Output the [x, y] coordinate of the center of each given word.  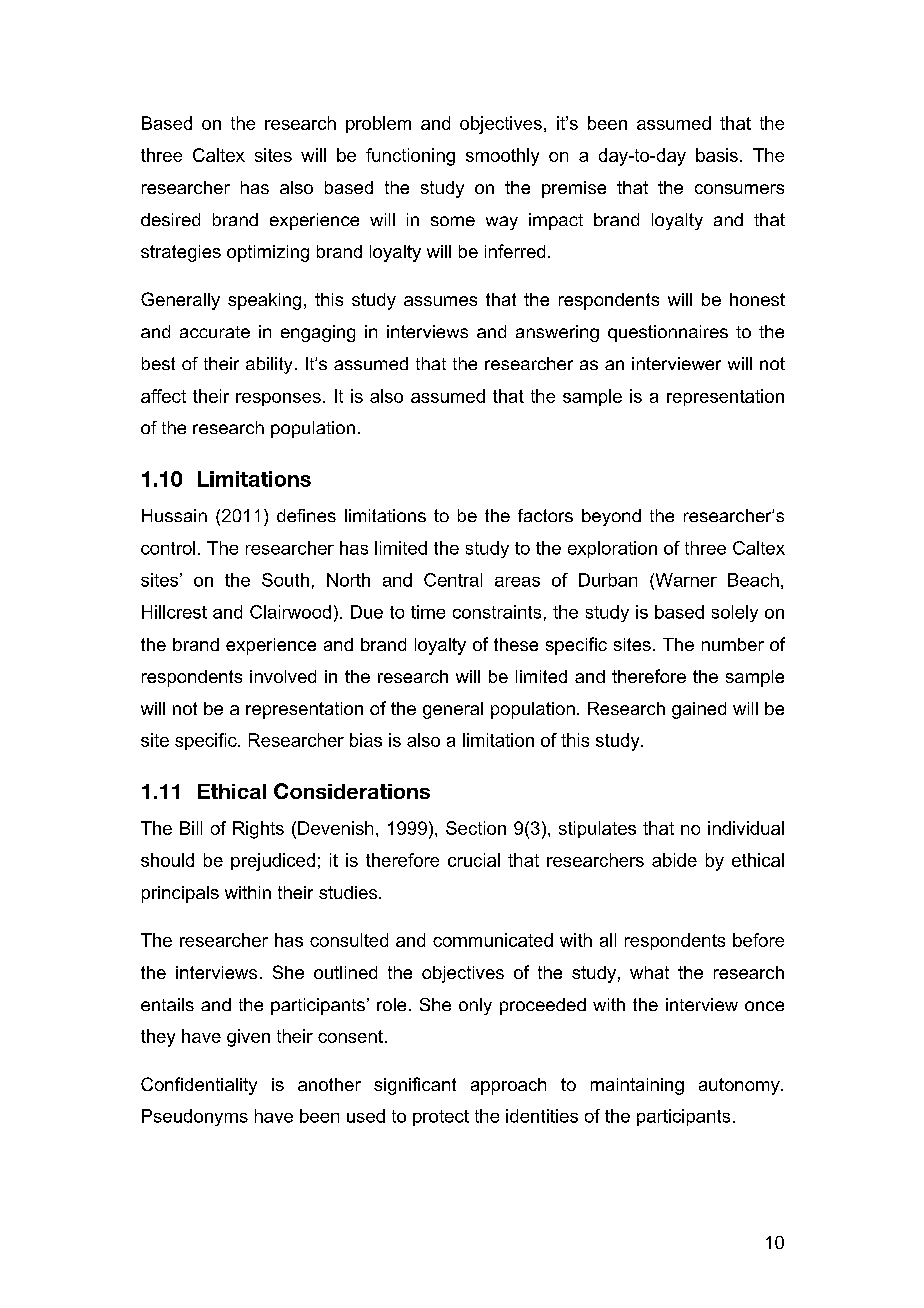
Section [476, 828]
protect [441, 1118]
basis [717, 155]
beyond [611, 517]
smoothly [502, 157]
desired [170, 219]
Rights [258, 830]
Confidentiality [199, 1086]
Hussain [174, 515]
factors [545, 515]
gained [699, 710]
